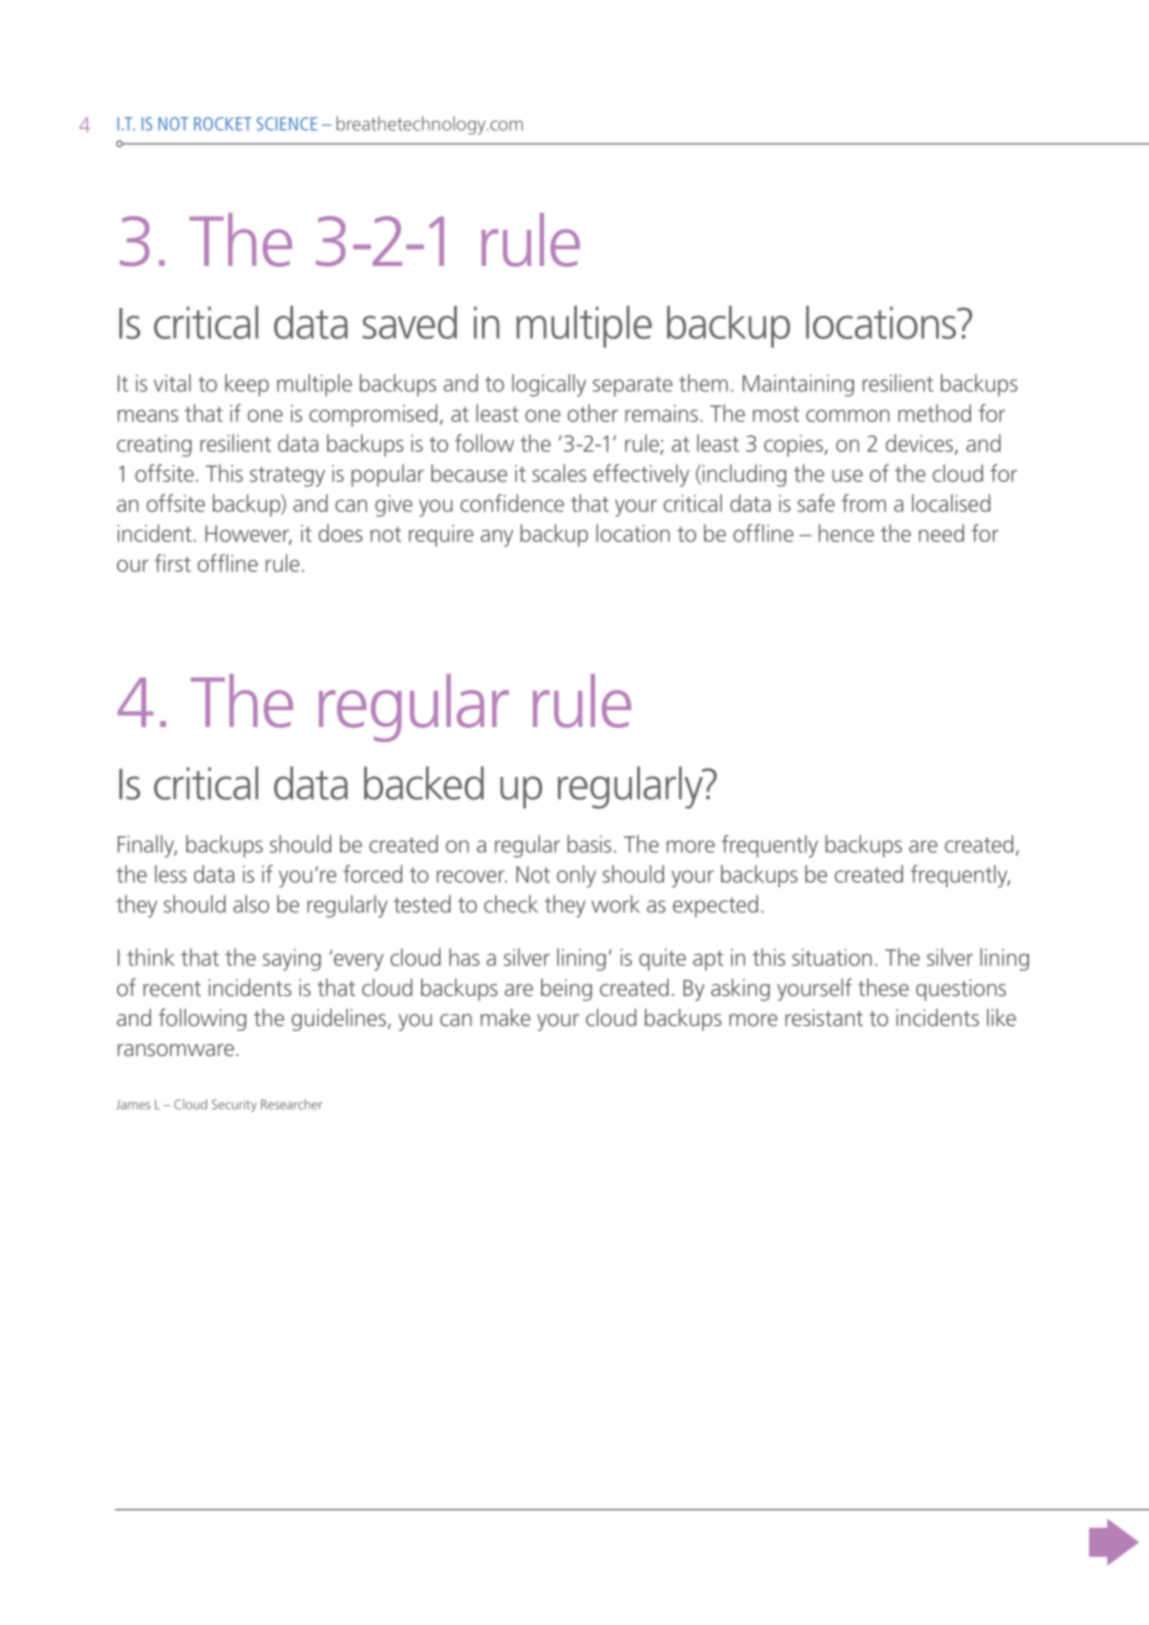 This page has height=1625, width=1149. Describe the element at coordinates (287, 124) in the page. I see `SCIENCE` at that location.
